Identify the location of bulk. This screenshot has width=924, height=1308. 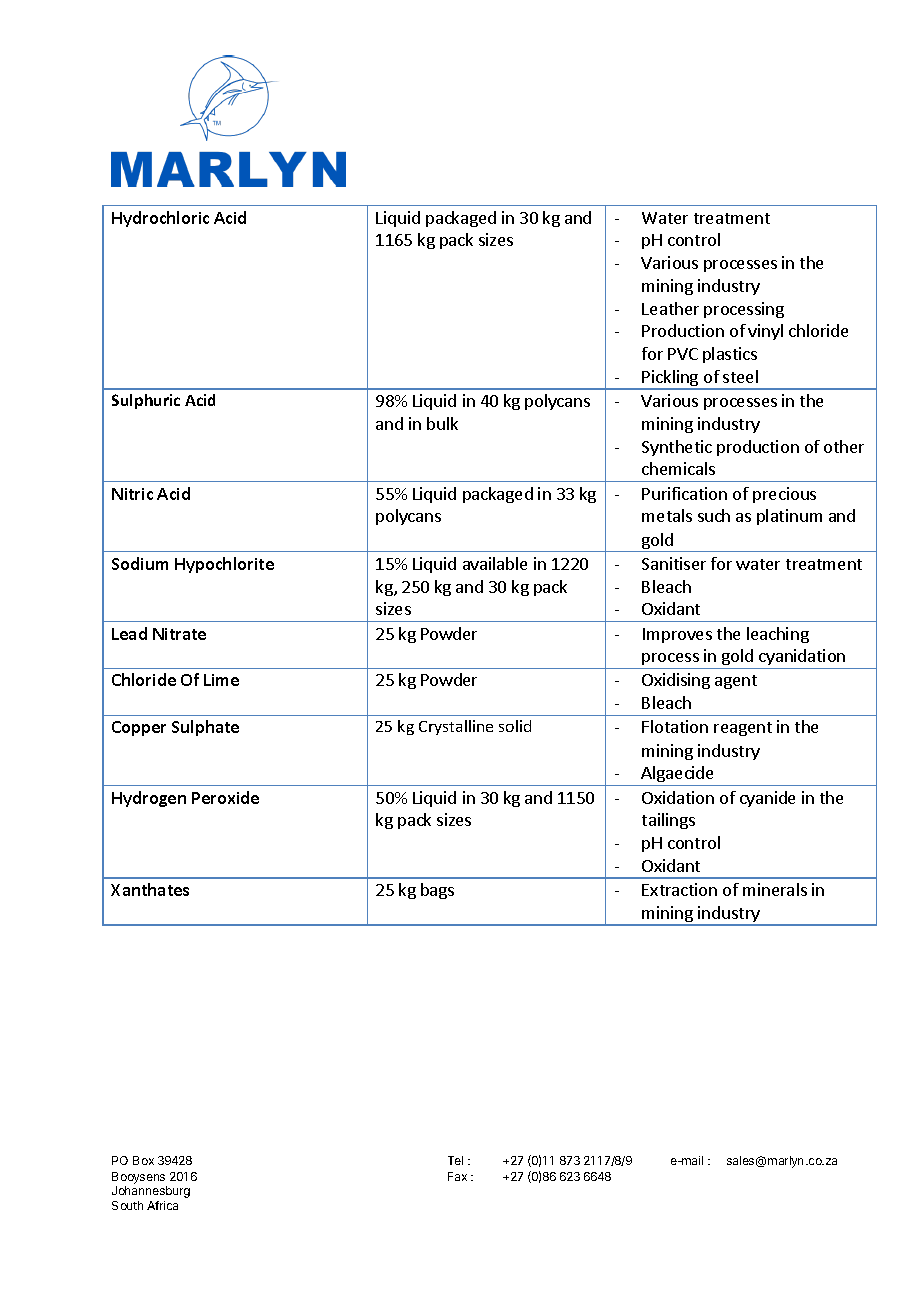
(442, 423).
